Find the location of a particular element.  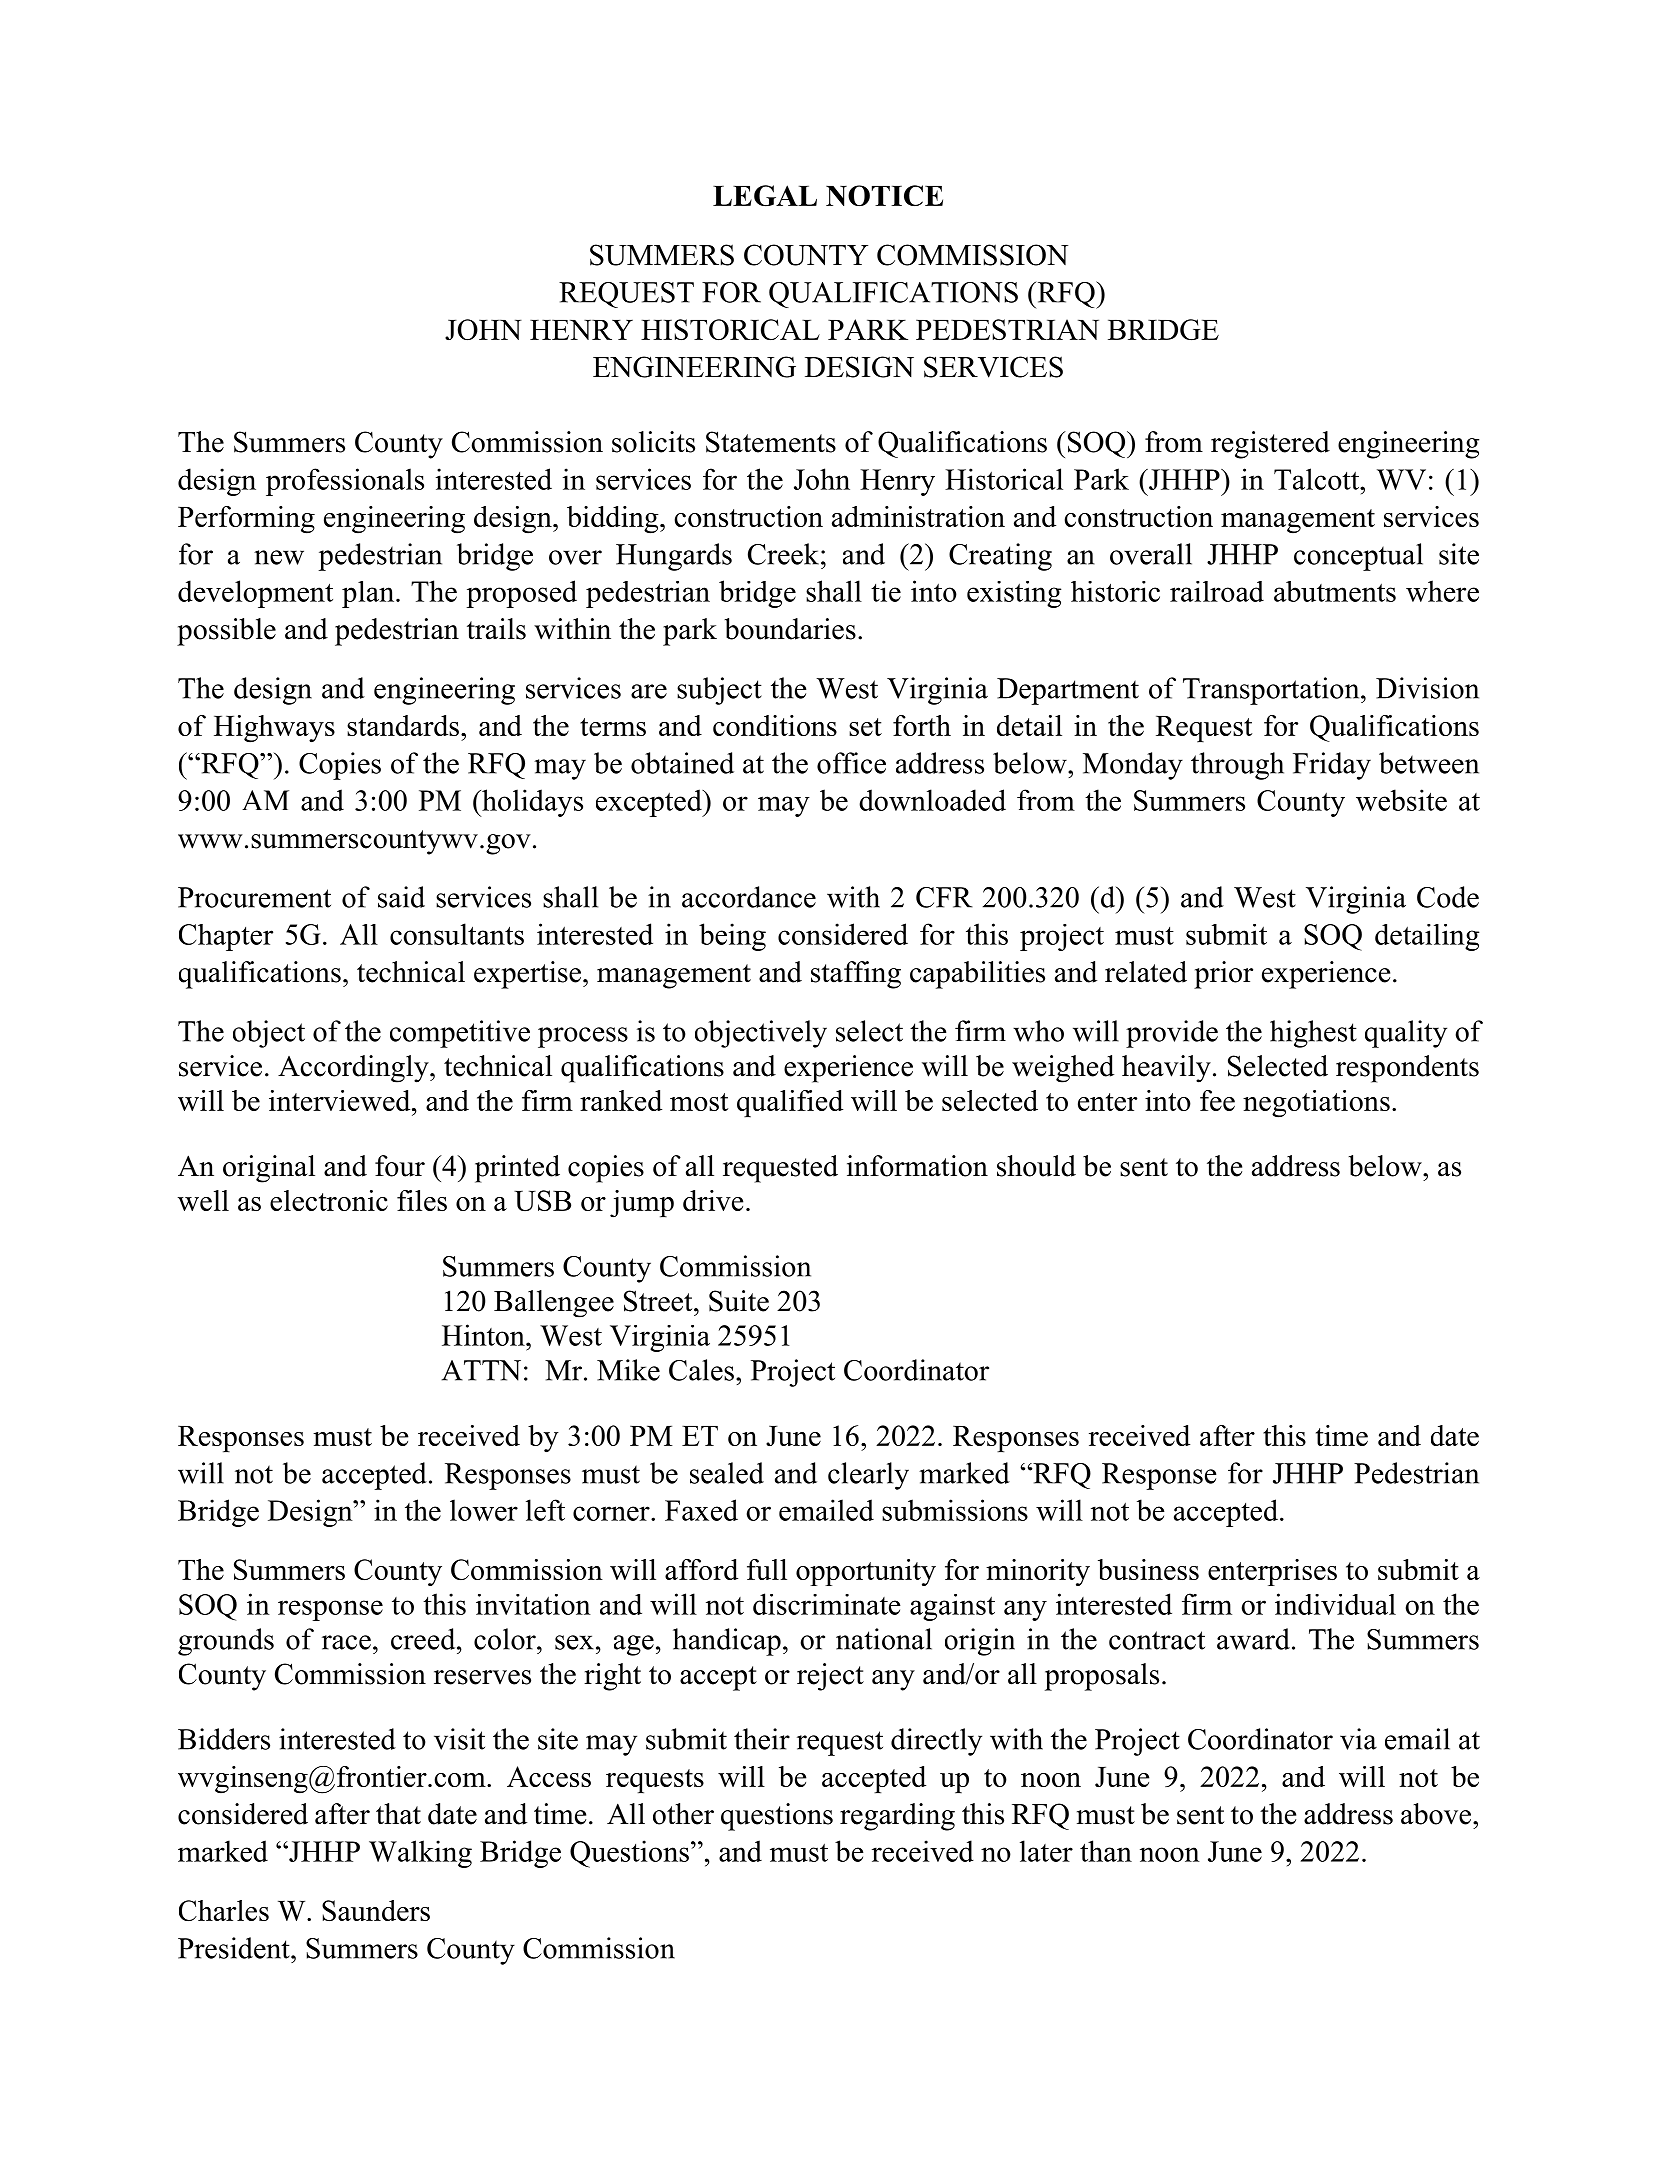

professionals is located at coordinates (345, 482).
